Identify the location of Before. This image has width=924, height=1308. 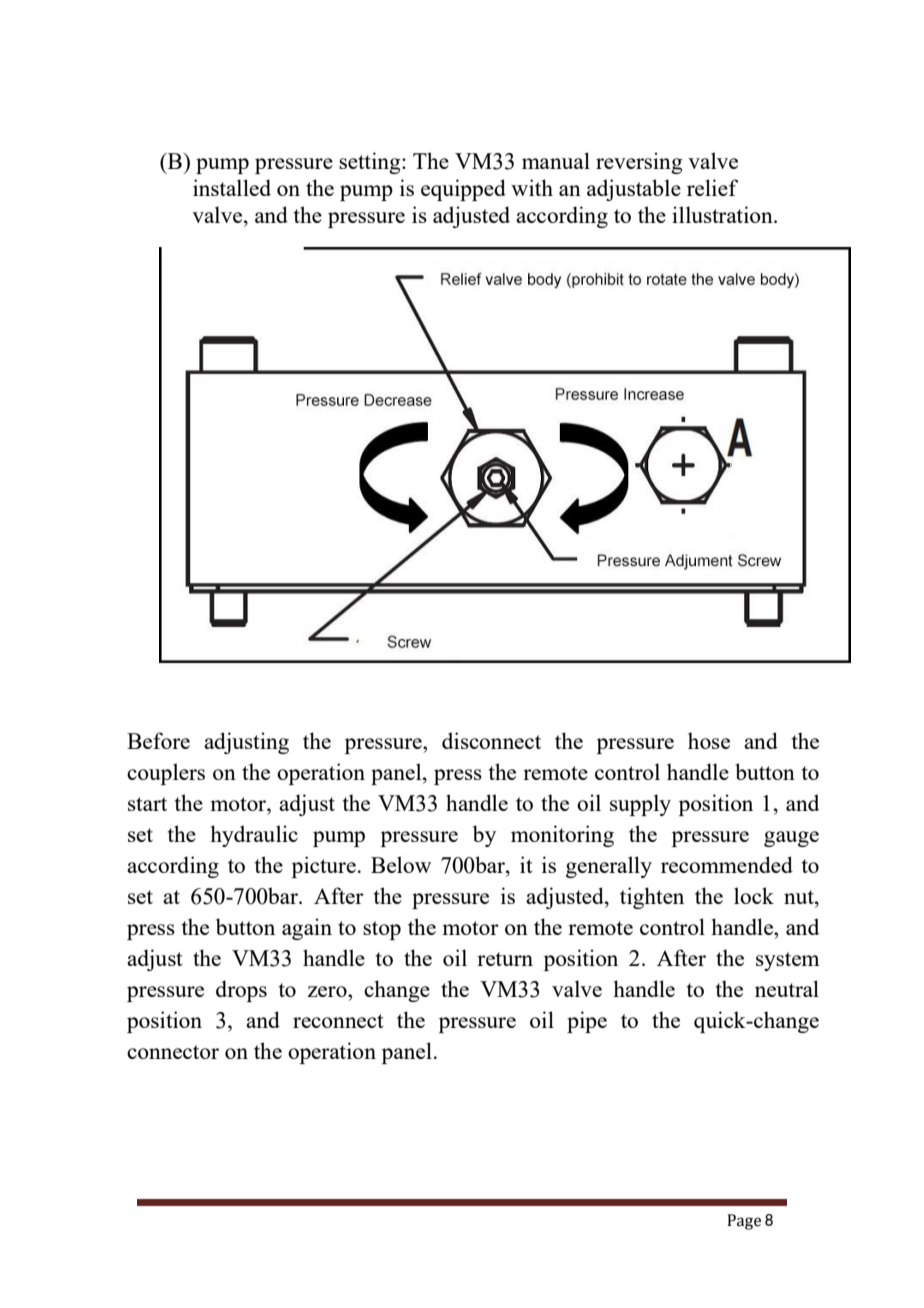
(158, 740).
